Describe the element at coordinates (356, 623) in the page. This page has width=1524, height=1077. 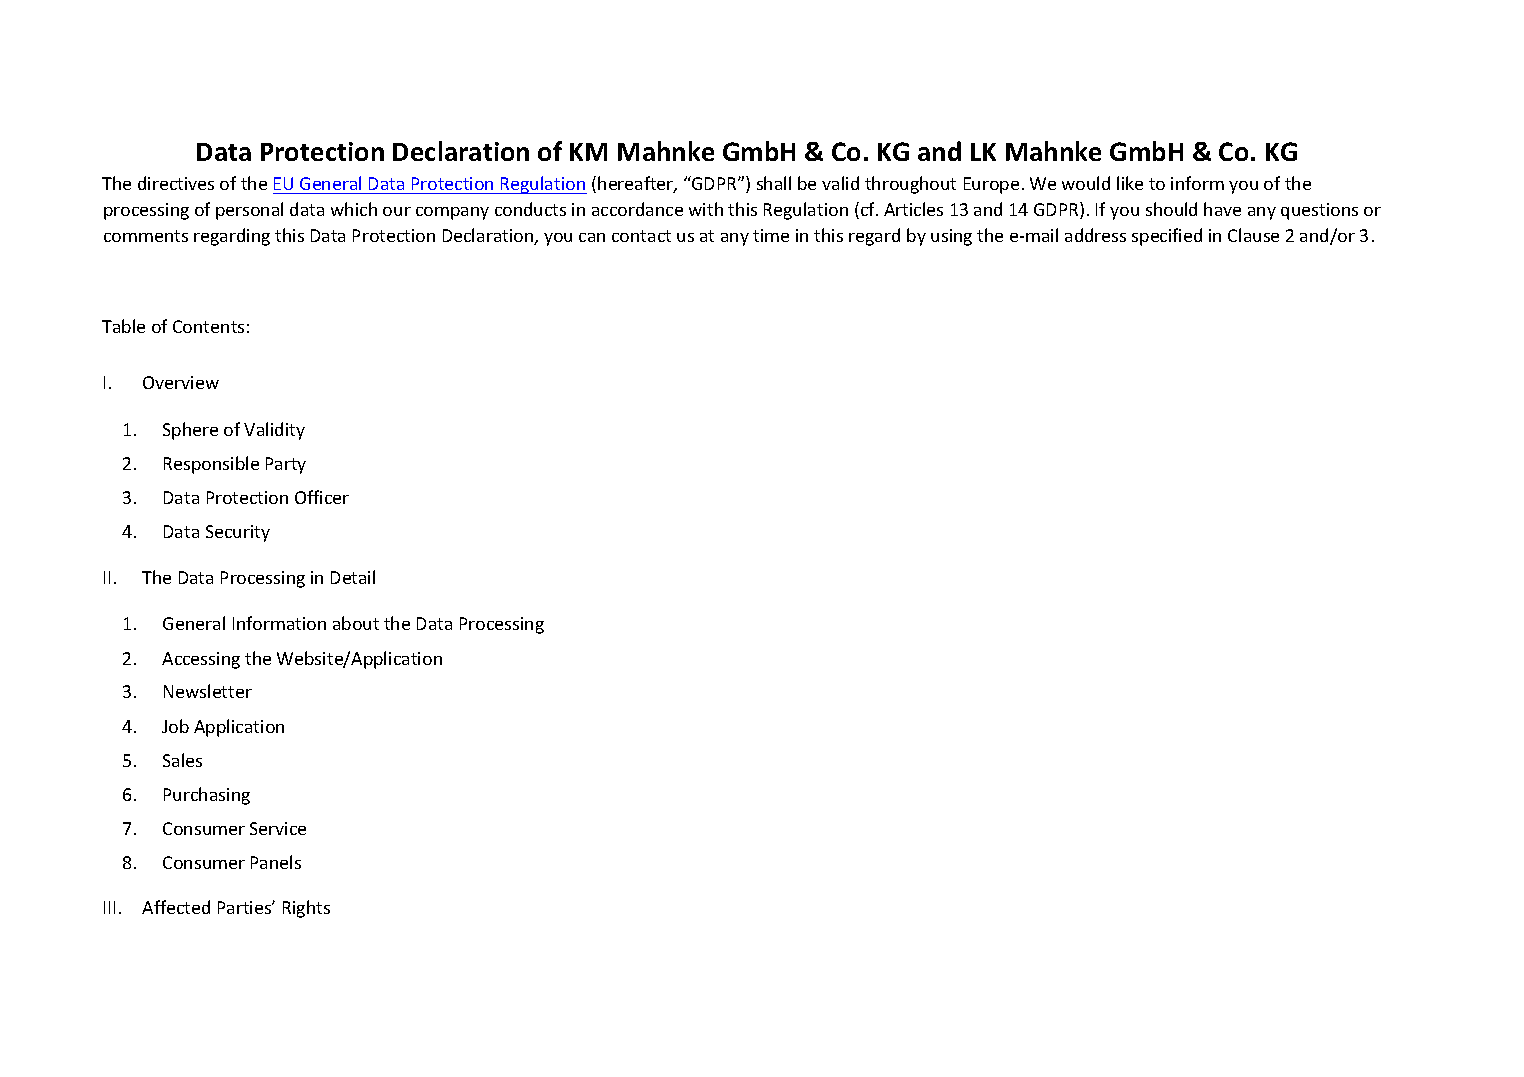
I see `about` at that location.
